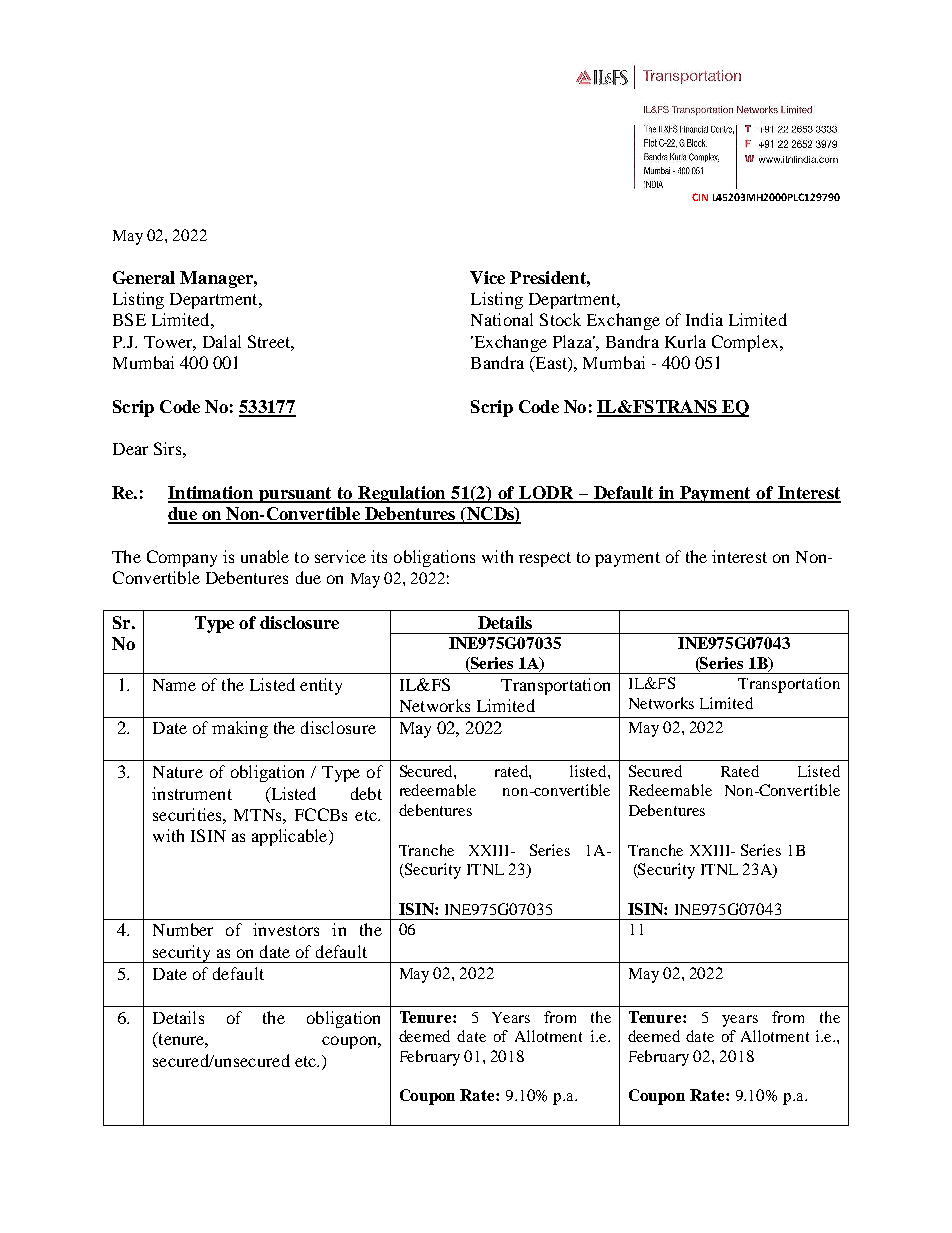 The height and width of the document is (1233, 952). I want to click on investors, so click(286, 929).
